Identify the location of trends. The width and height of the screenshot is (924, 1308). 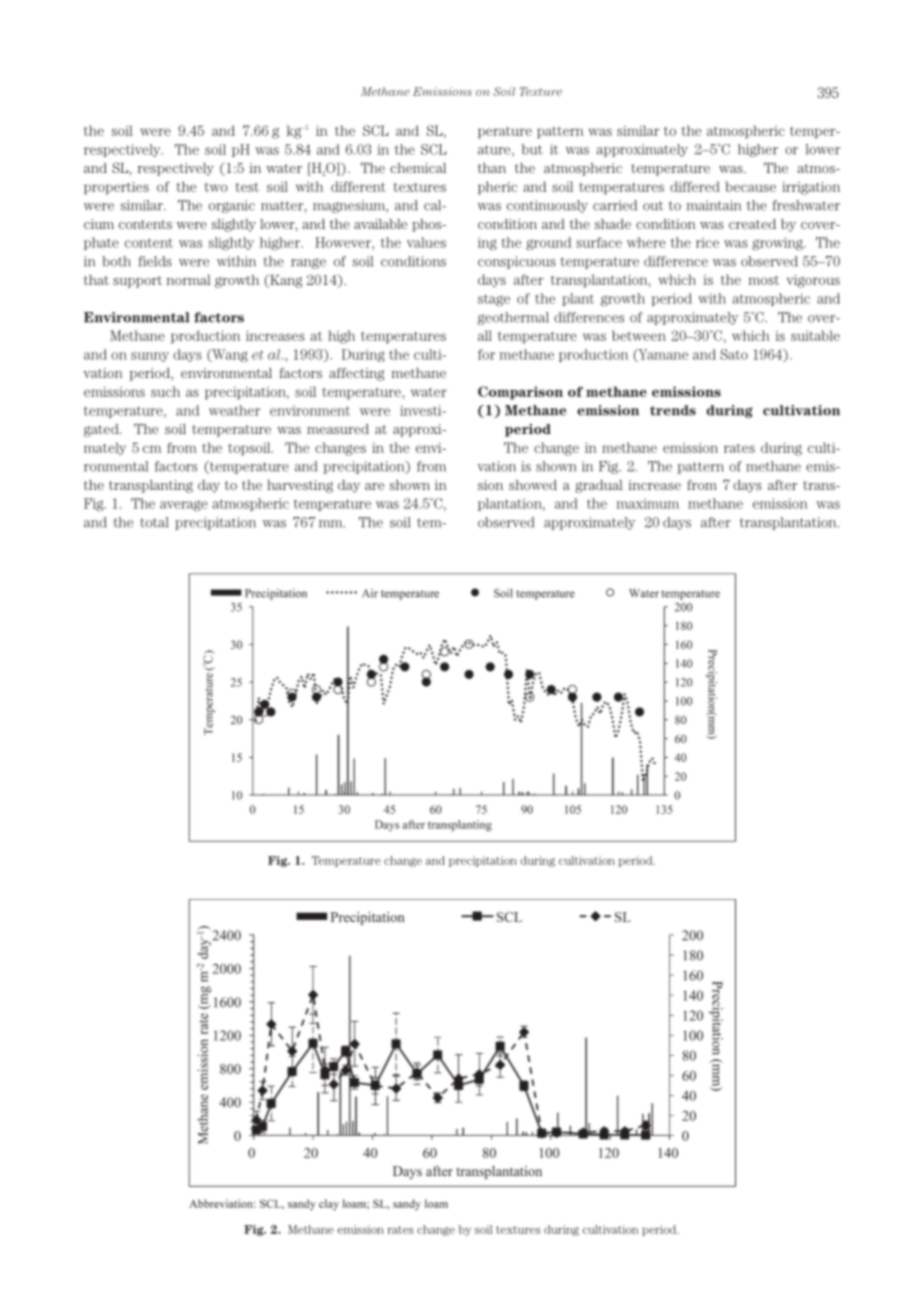
(673, 410).
